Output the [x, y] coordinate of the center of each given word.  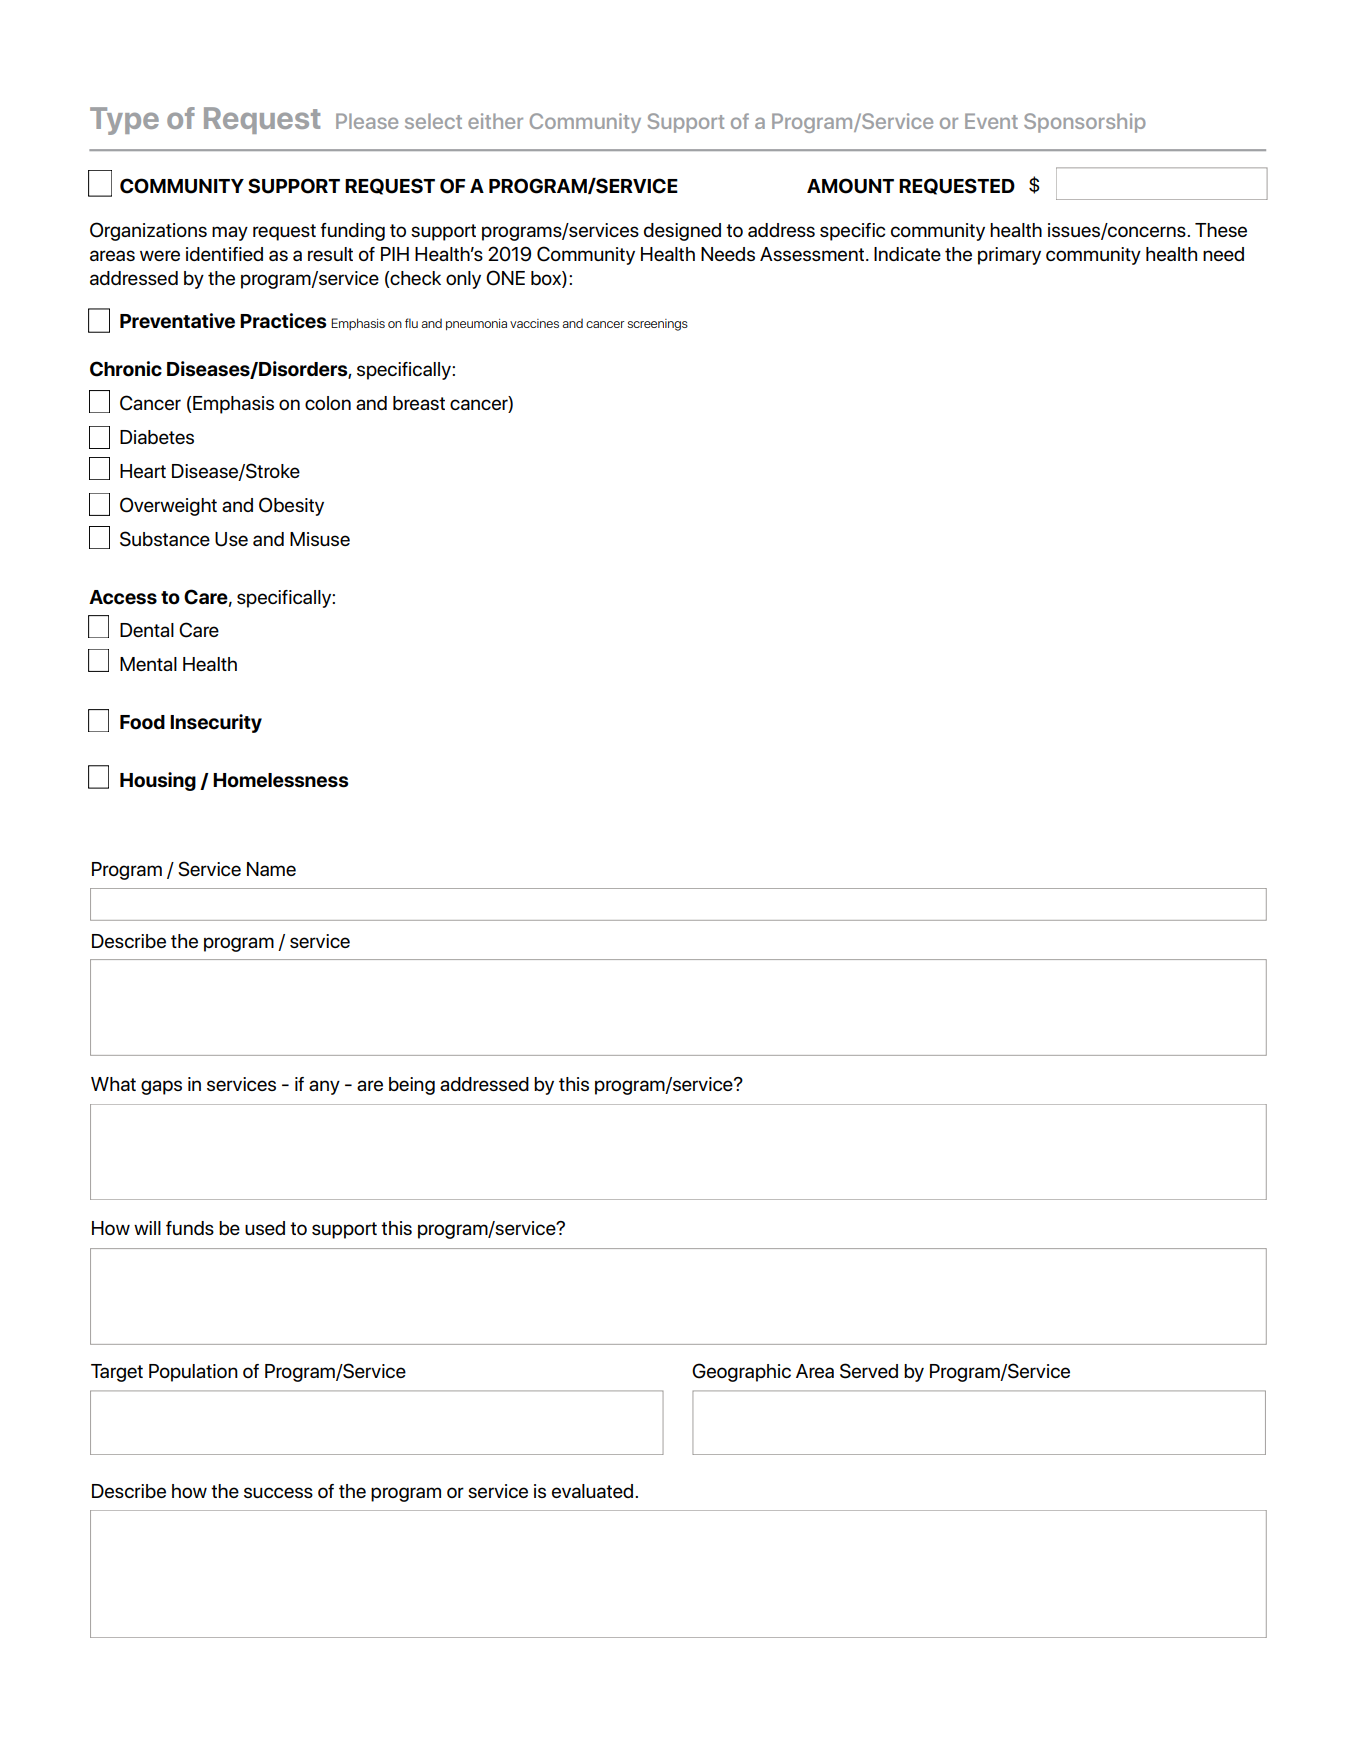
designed [682, 232]
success [278, 1492]
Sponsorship [1085, 123]
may [230, 233]
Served [869, 1371]
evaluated [592, 1491]
